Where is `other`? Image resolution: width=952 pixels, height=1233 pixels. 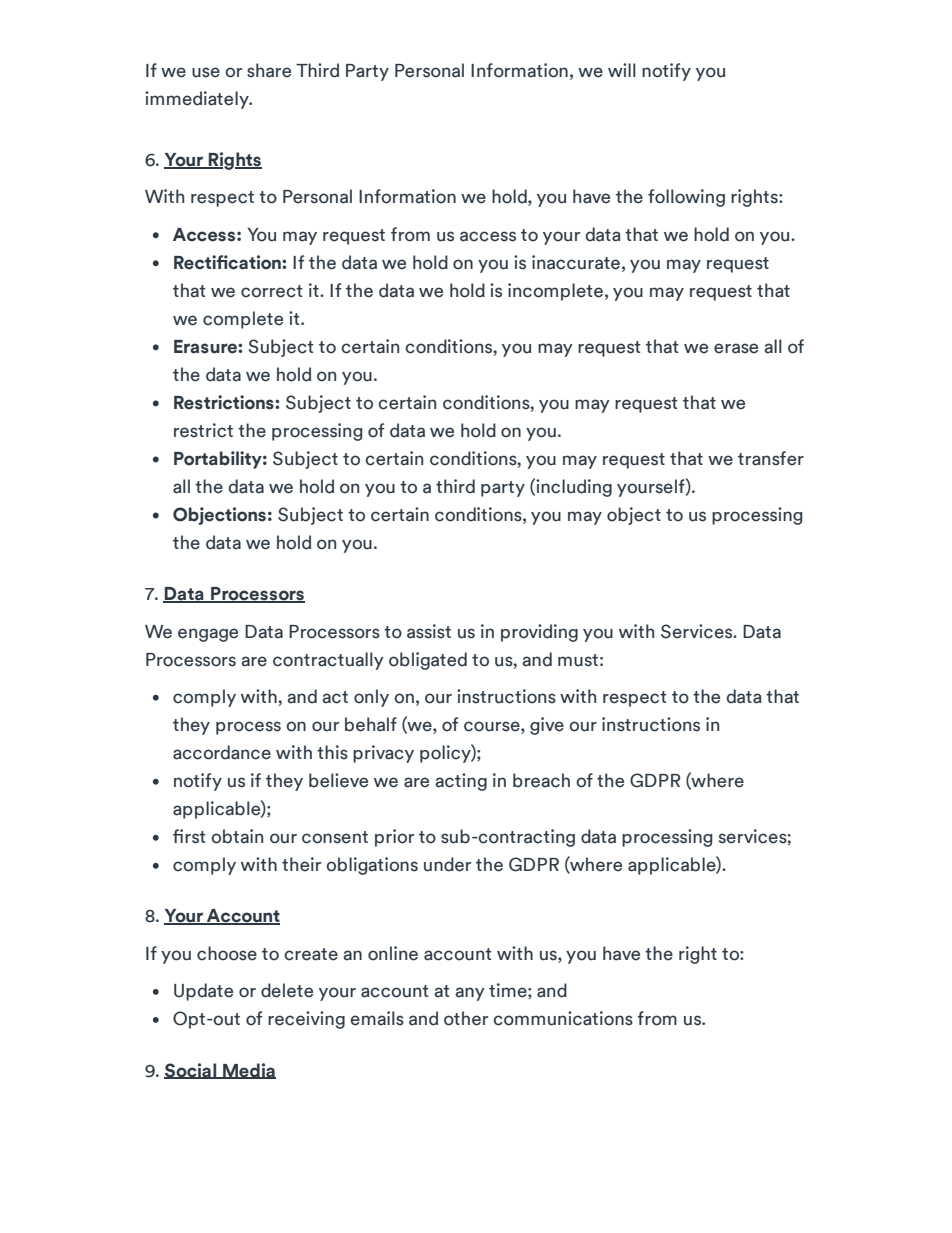 other is located at coordinates (466, 1018).
